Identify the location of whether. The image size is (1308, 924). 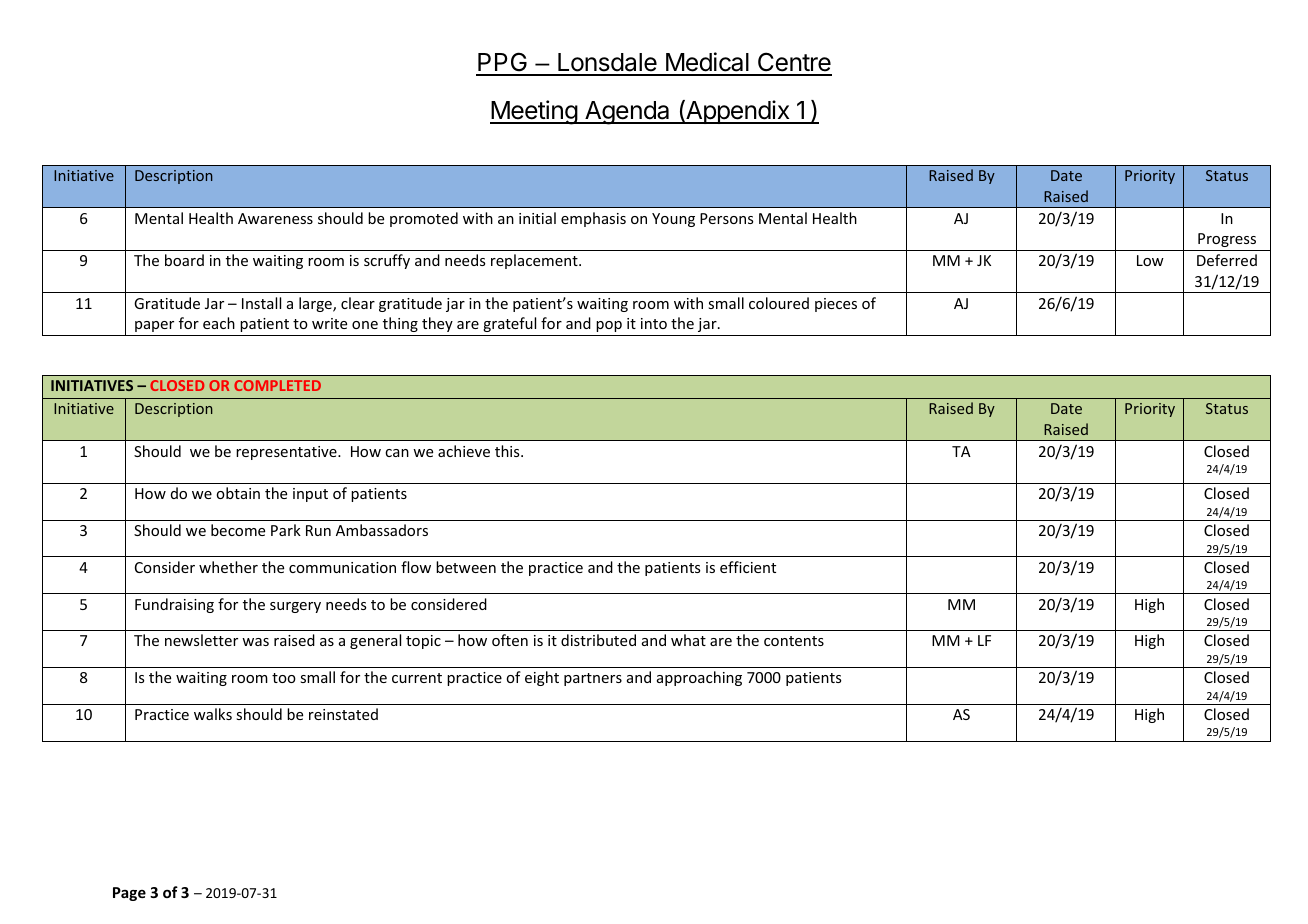
(228, 567).
